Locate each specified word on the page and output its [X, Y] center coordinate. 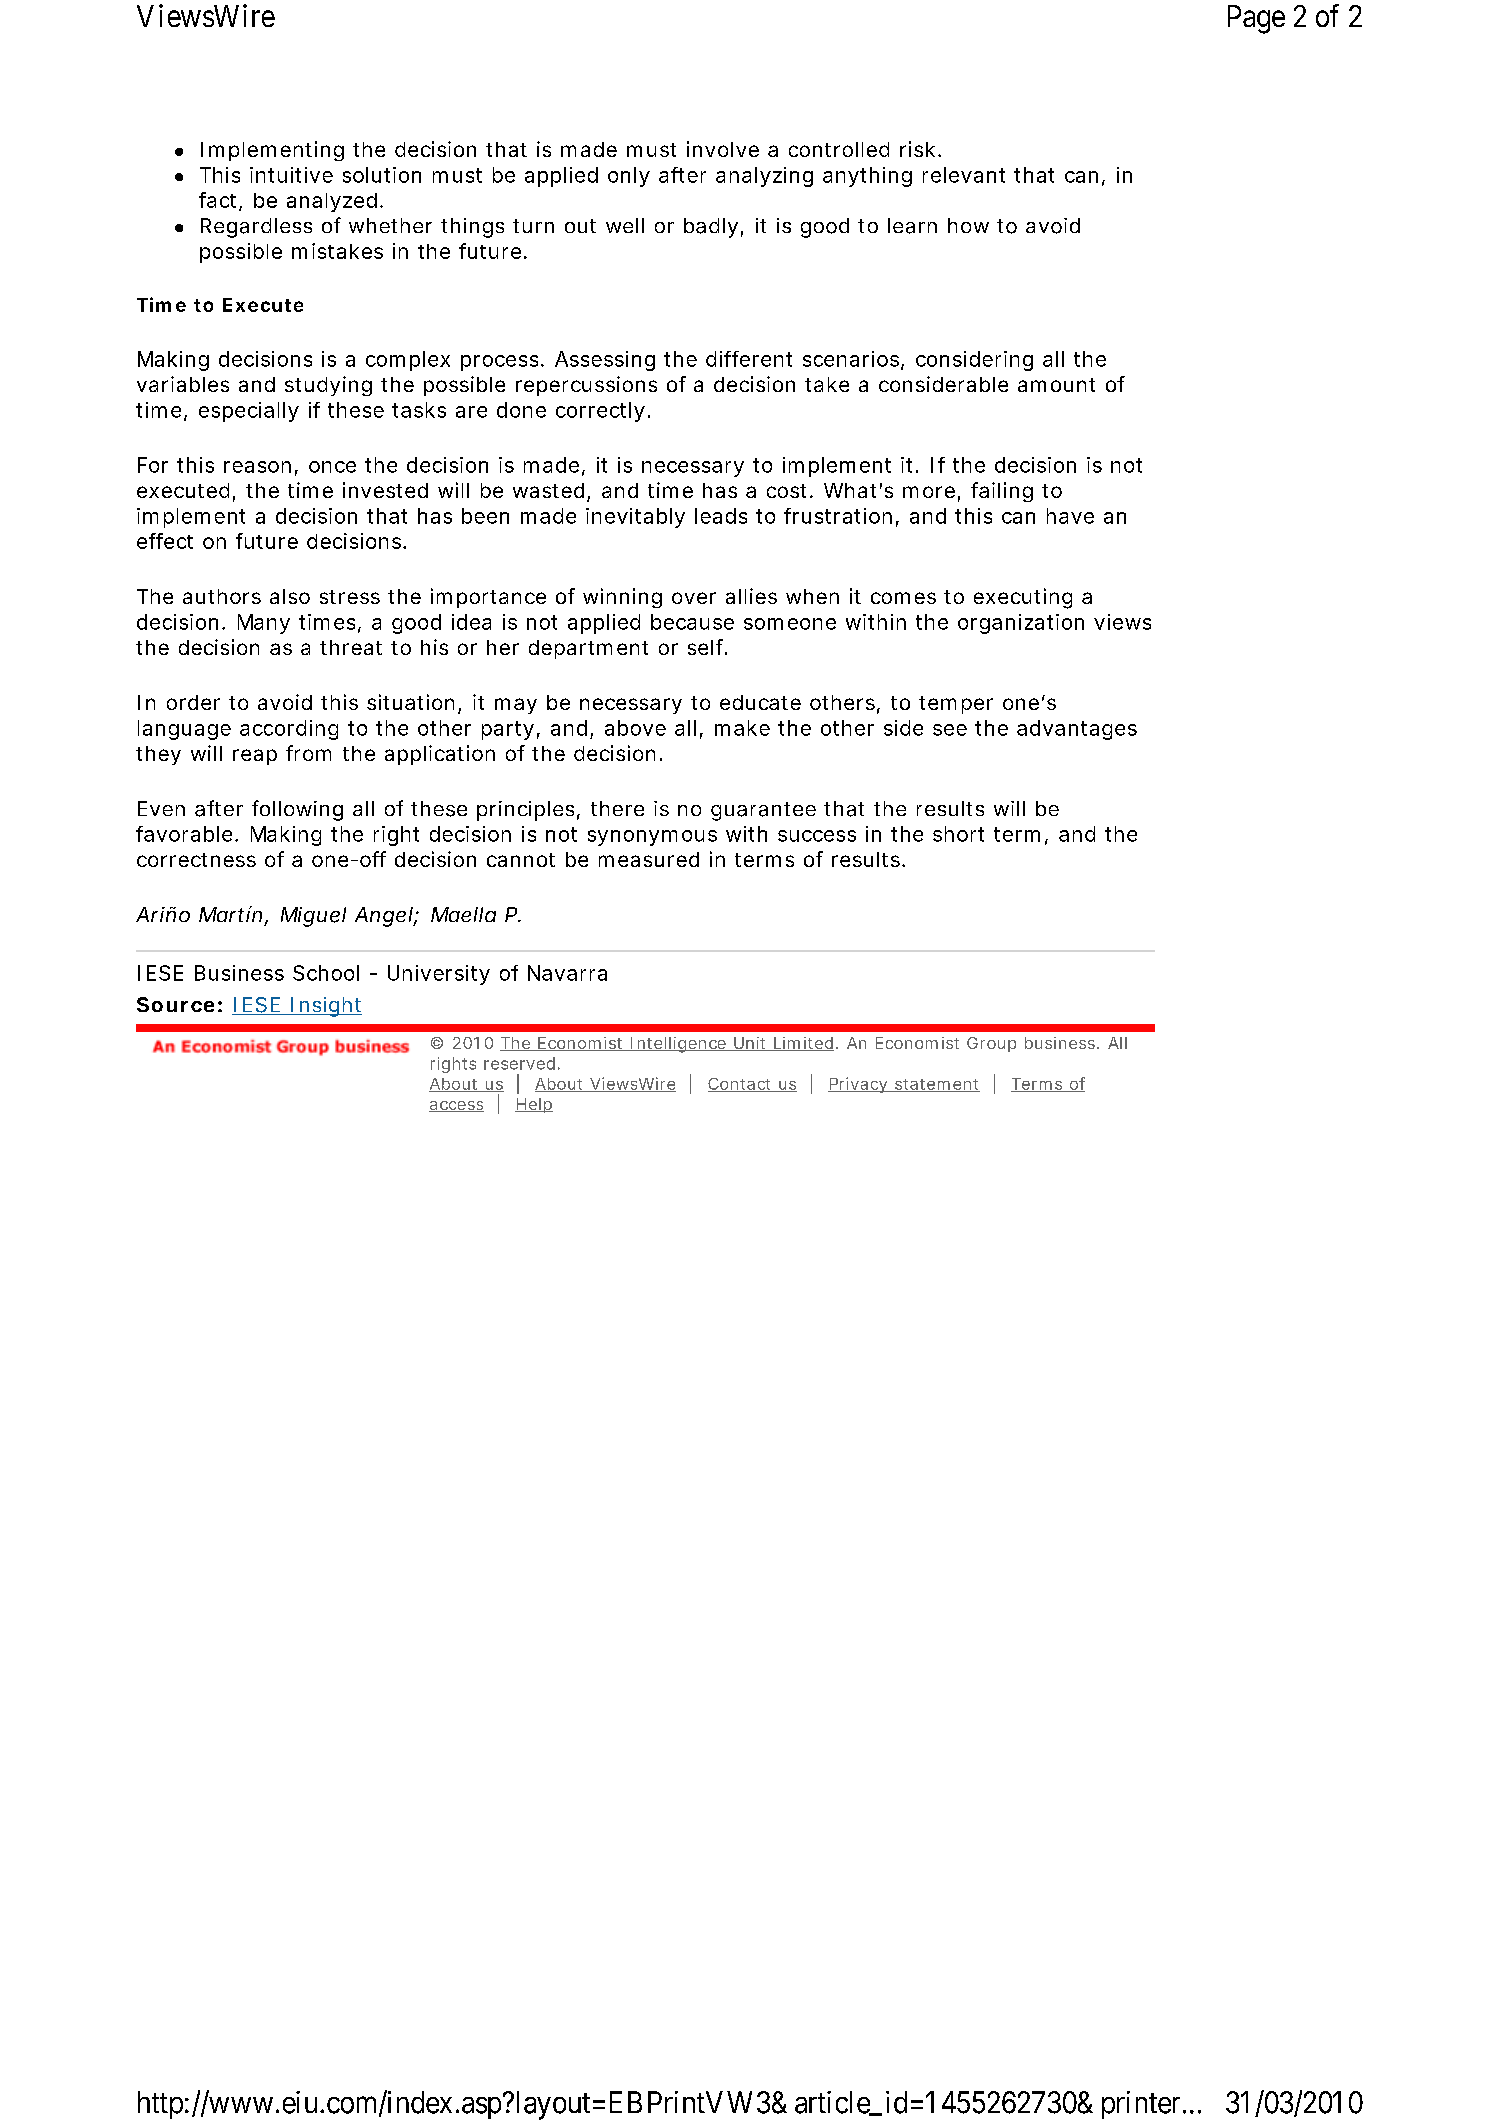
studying [328, 386]
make [742, 728]
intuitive [291, 175]
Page [1256, 19]
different [749, 359]
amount [1056, 385]
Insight [325, 1007]
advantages [1077, 730]
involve [723, 149]
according [289, 730]
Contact [741, 1085]
